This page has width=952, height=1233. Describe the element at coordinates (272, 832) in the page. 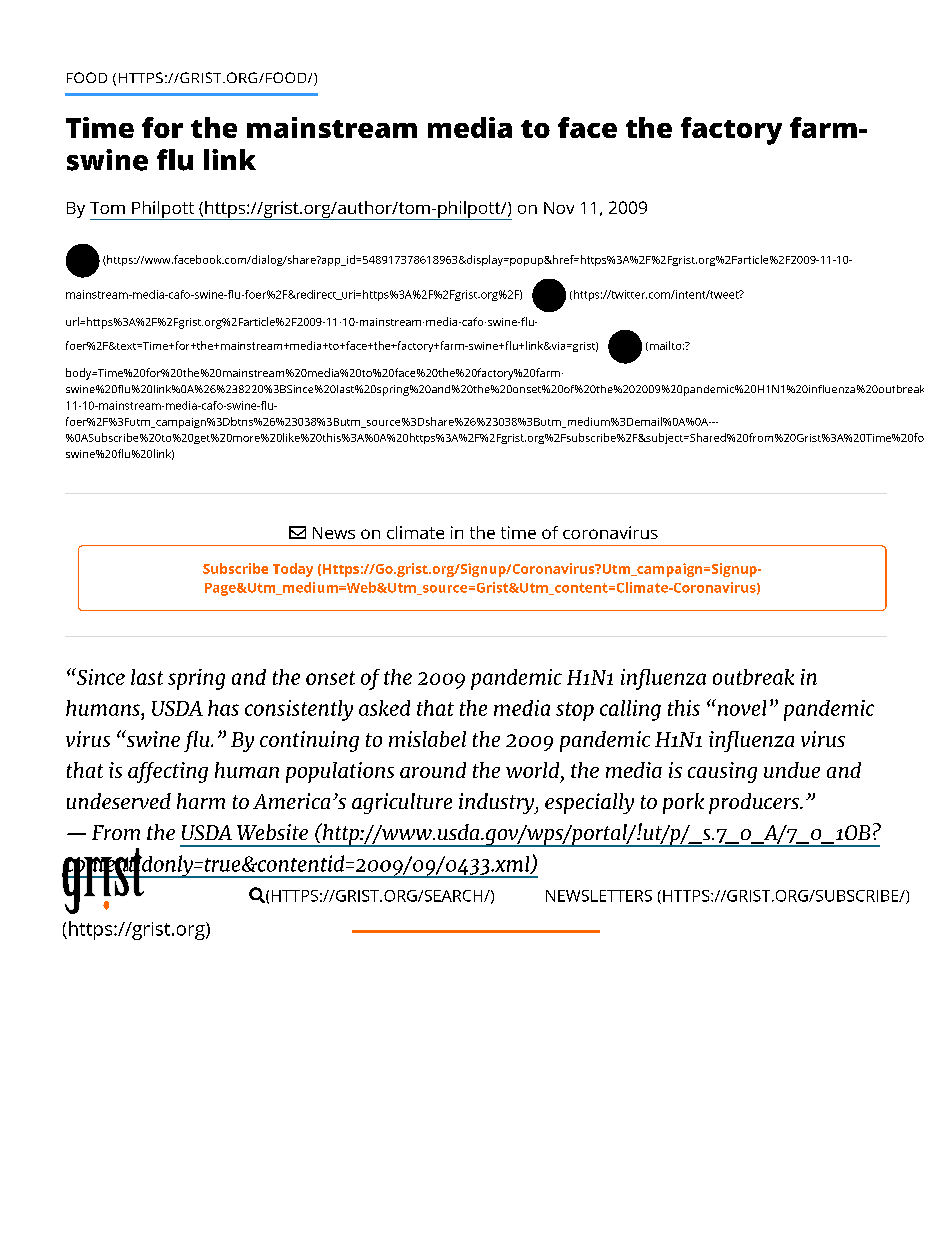

I see `Website` at that location.
